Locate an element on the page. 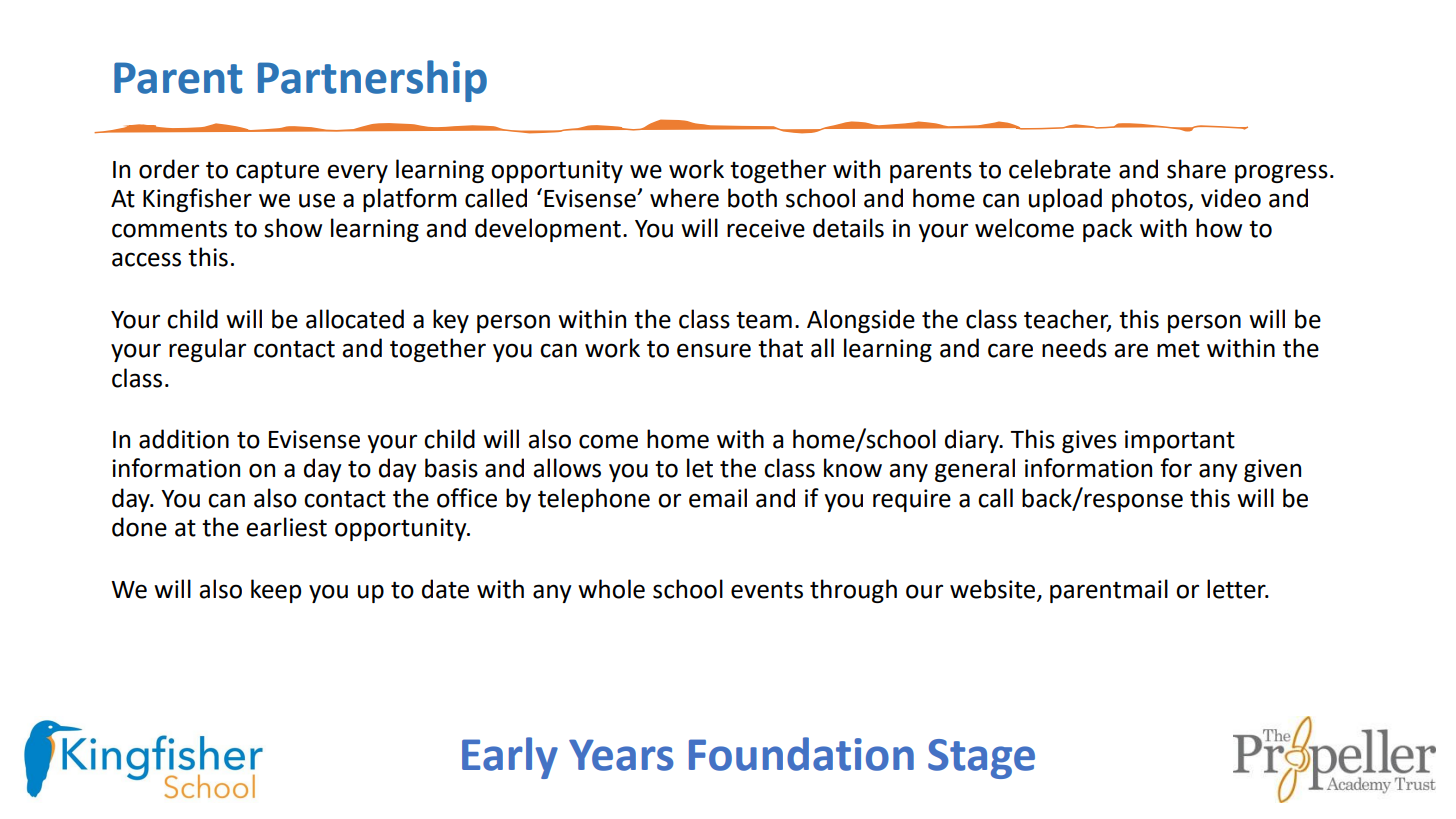 This page has height=819, width=1456. important is located at coordinates (1180, 441).
